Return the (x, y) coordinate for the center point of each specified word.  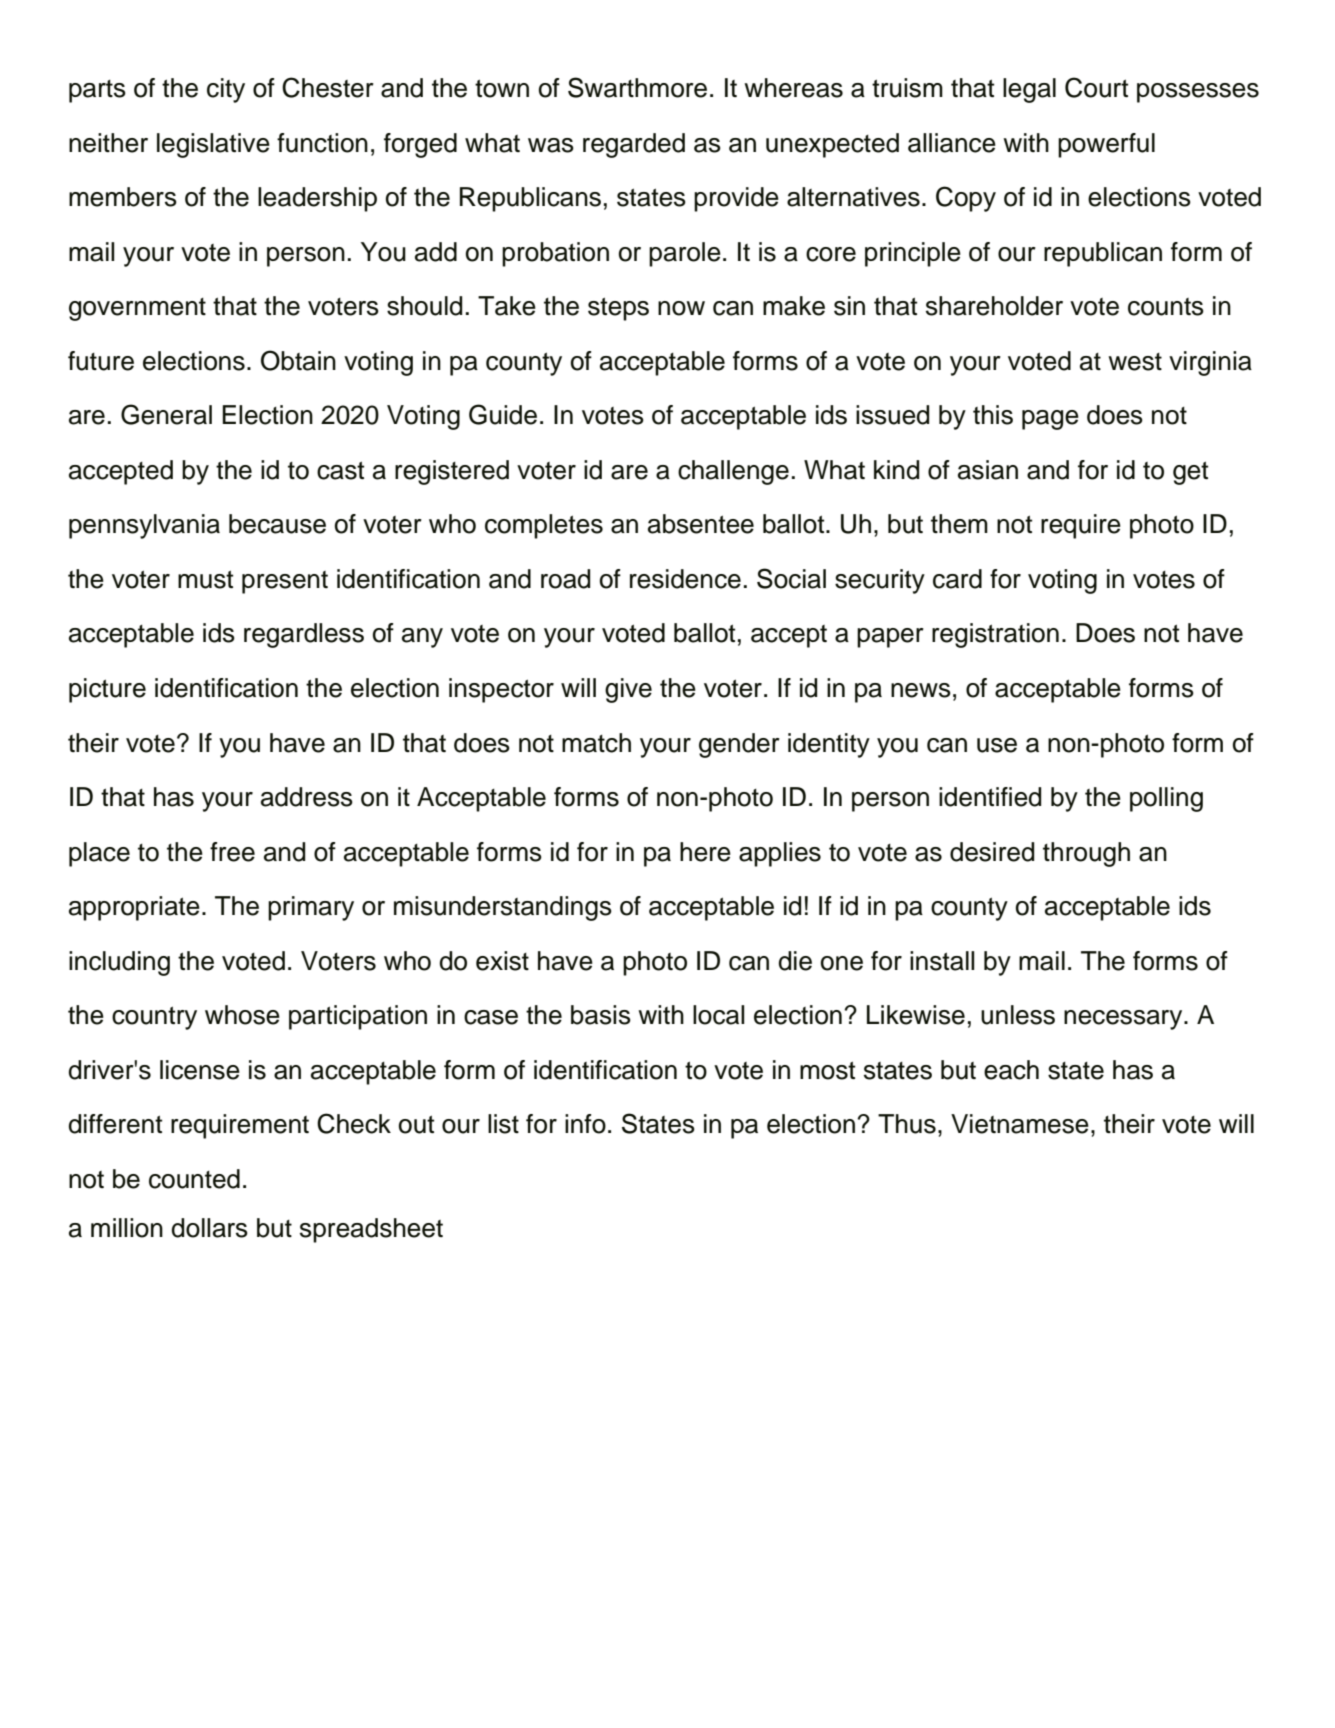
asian (988, 470)
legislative (213, 145)
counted (194, 1179)
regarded (634, 145)
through (1086, 854)
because (277, 524)
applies (780, 854)
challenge (733, 472)
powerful (1106, 145)
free (232, 852)
